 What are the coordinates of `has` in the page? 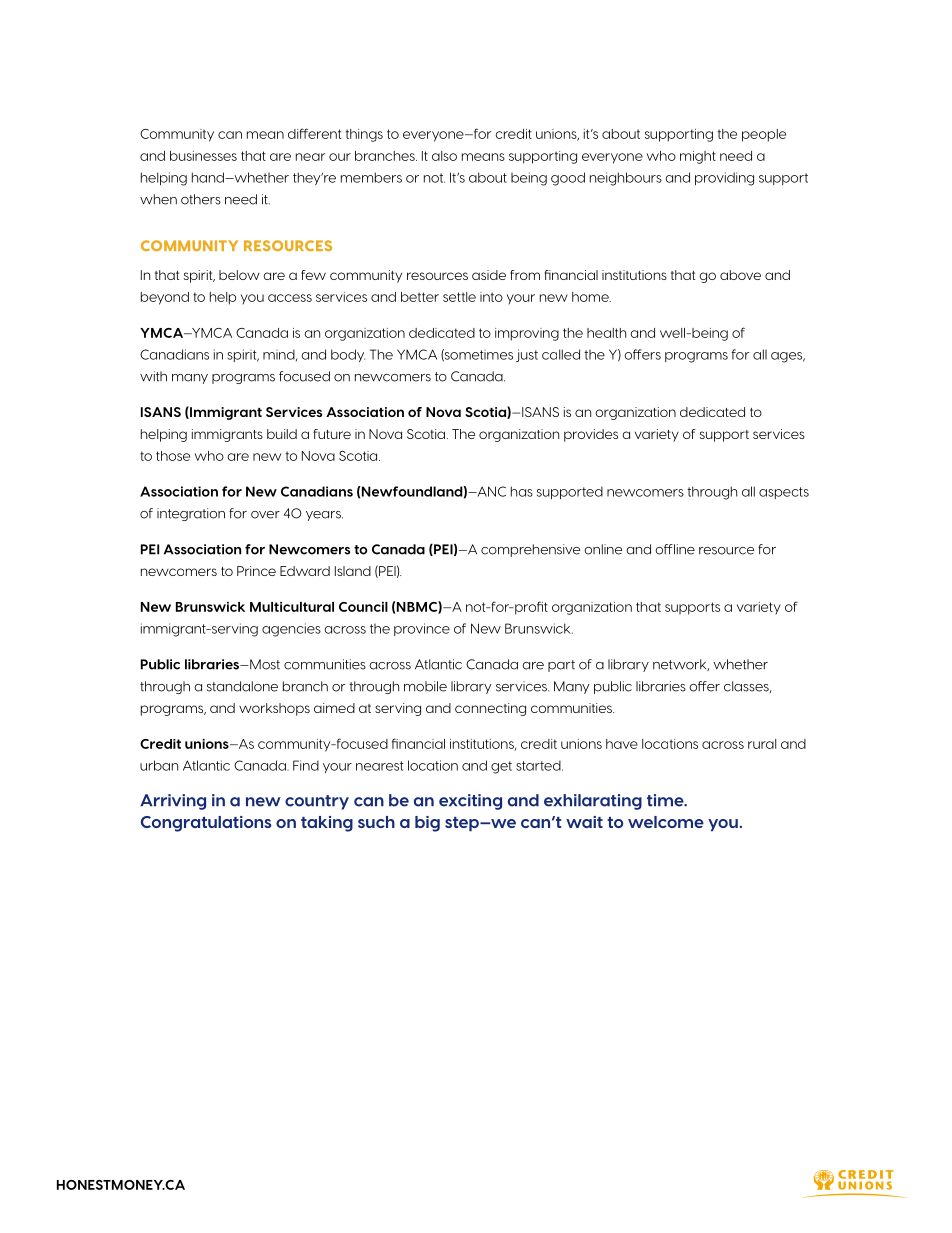 It's located at (522, 491).
